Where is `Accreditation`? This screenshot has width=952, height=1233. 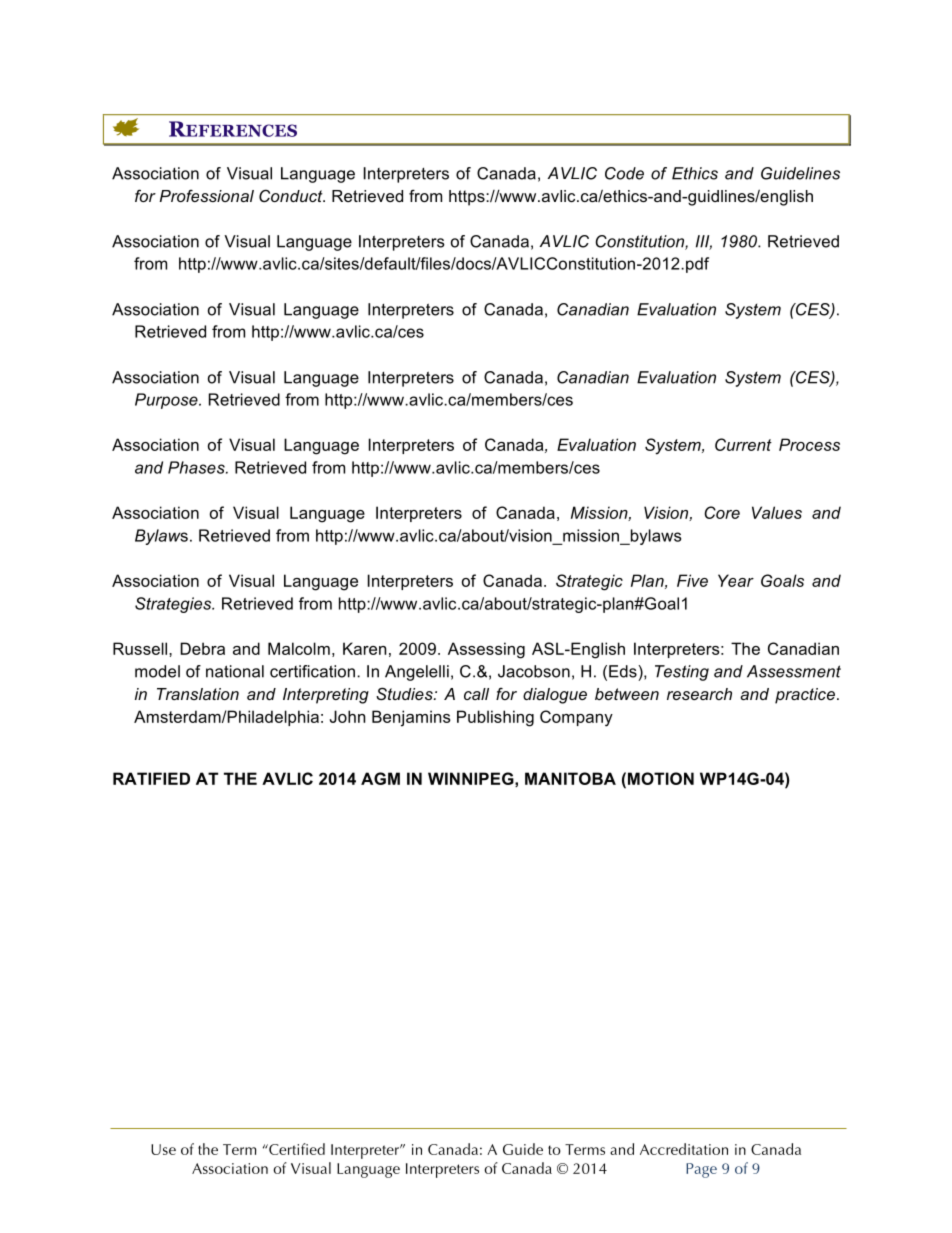
Accreditation is located at coordinates (684, 1149).
